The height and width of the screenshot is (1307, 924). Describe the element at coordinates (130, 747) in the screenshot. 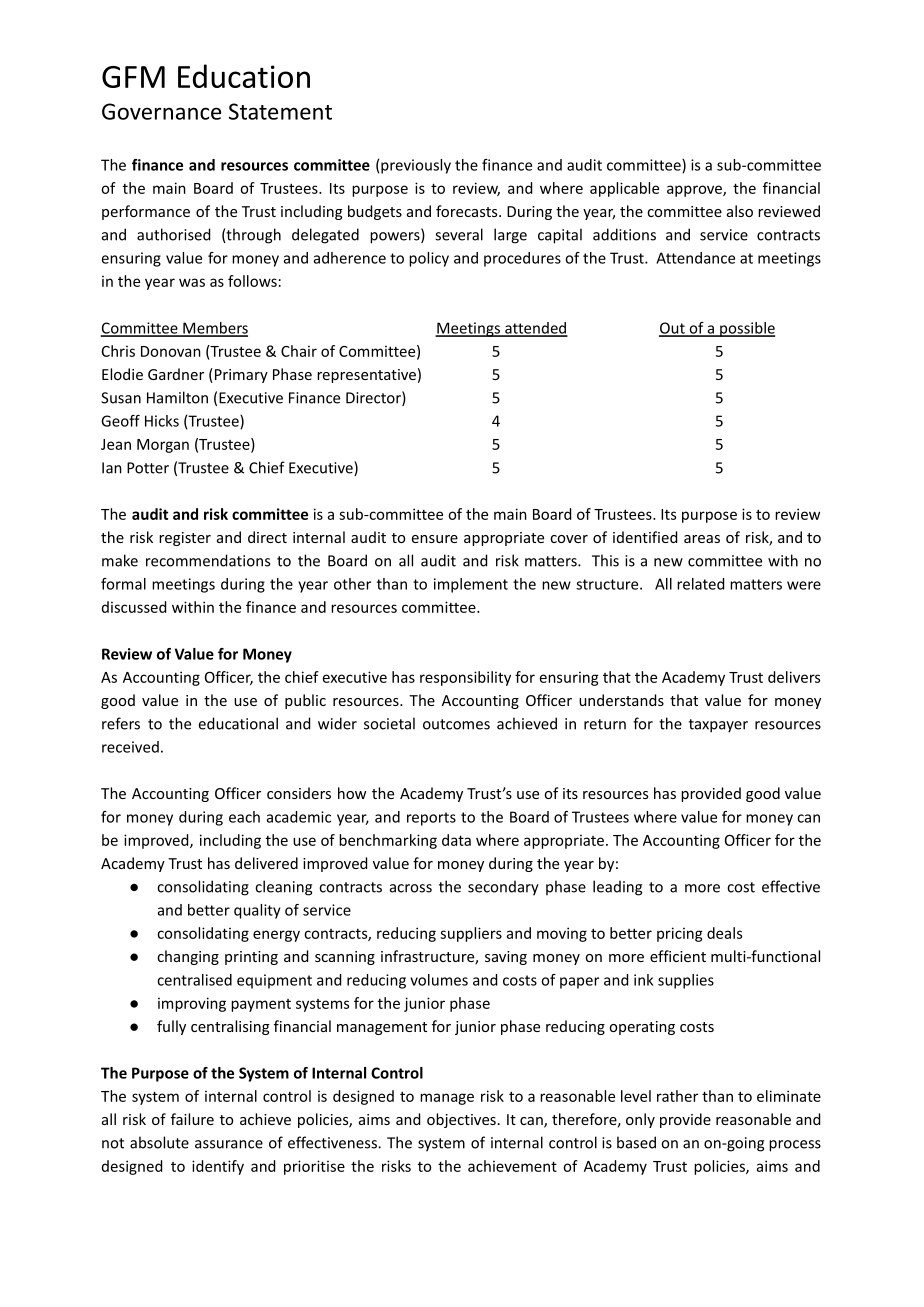

I see `received` at that location.
